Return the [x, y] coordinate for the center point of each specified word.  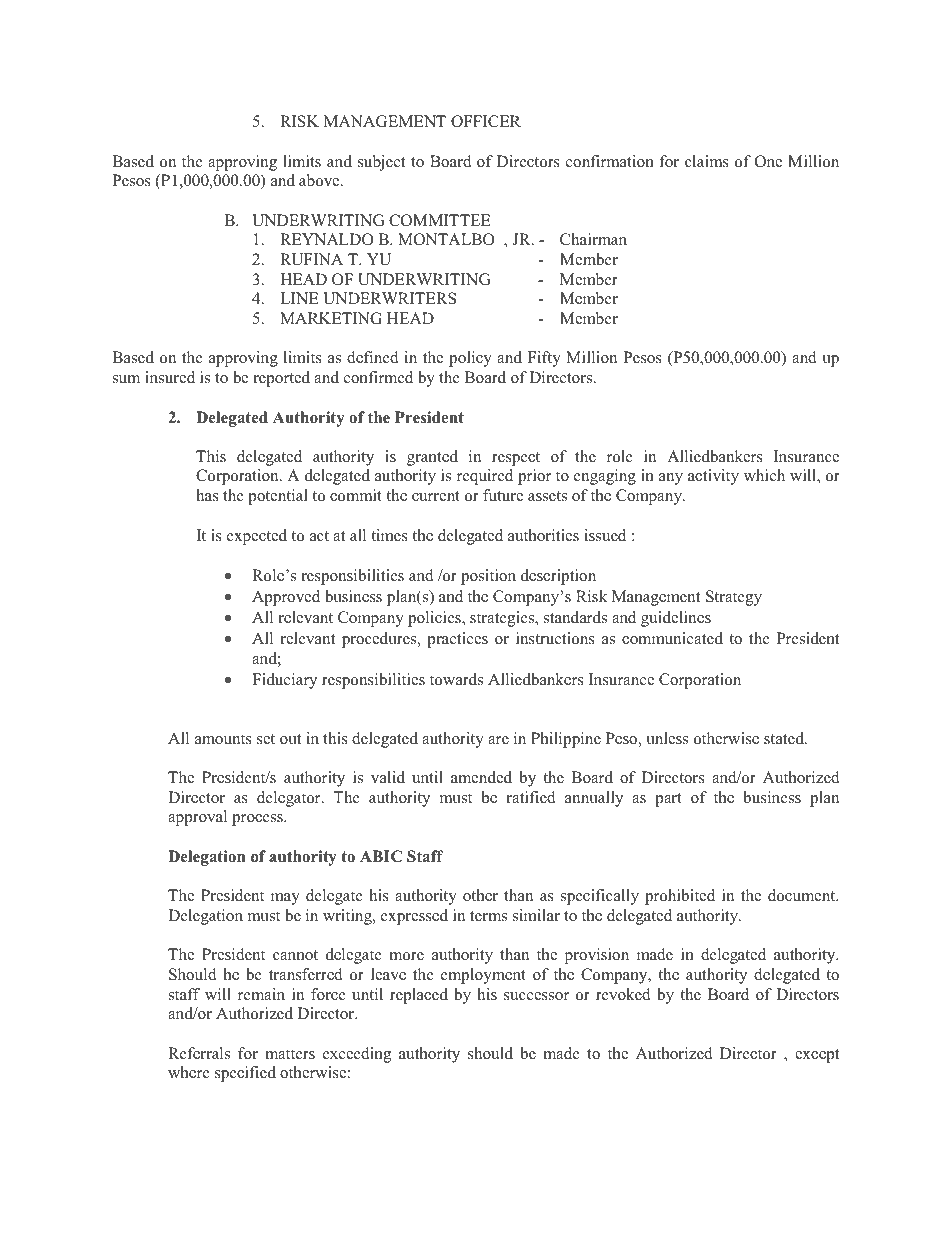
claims [707, 161]
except [817, 1056]
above [320, 180]
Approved [286, 598]
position [488, 577]
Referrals [199, 1053]
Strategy [734, 598]
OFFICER [486, 121]
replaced [419, 996]
